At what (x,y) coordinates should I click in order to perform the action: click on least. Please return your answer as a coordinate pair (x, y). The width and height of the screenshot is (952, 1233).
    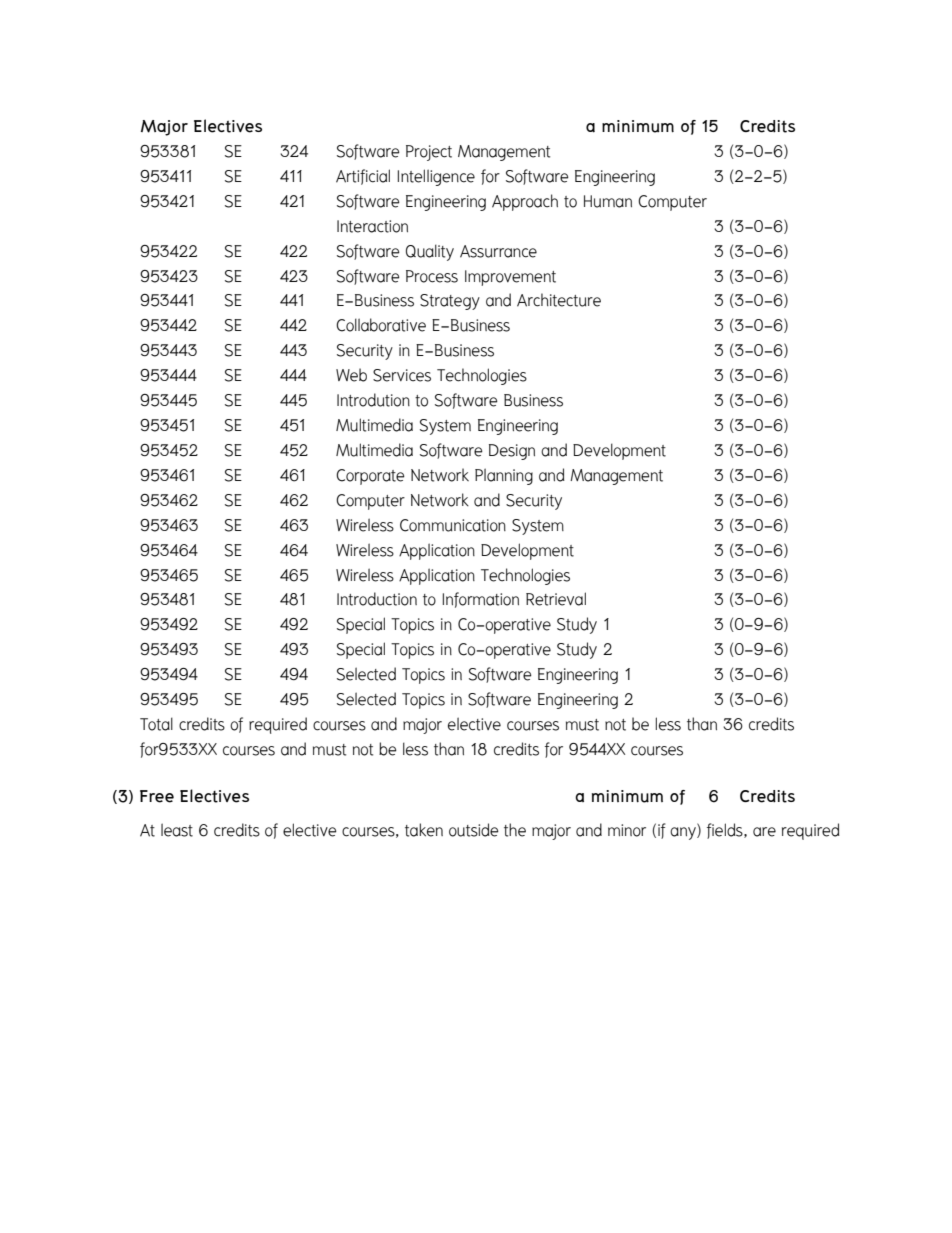
    Looking at the image, I should click on (177, 830).
